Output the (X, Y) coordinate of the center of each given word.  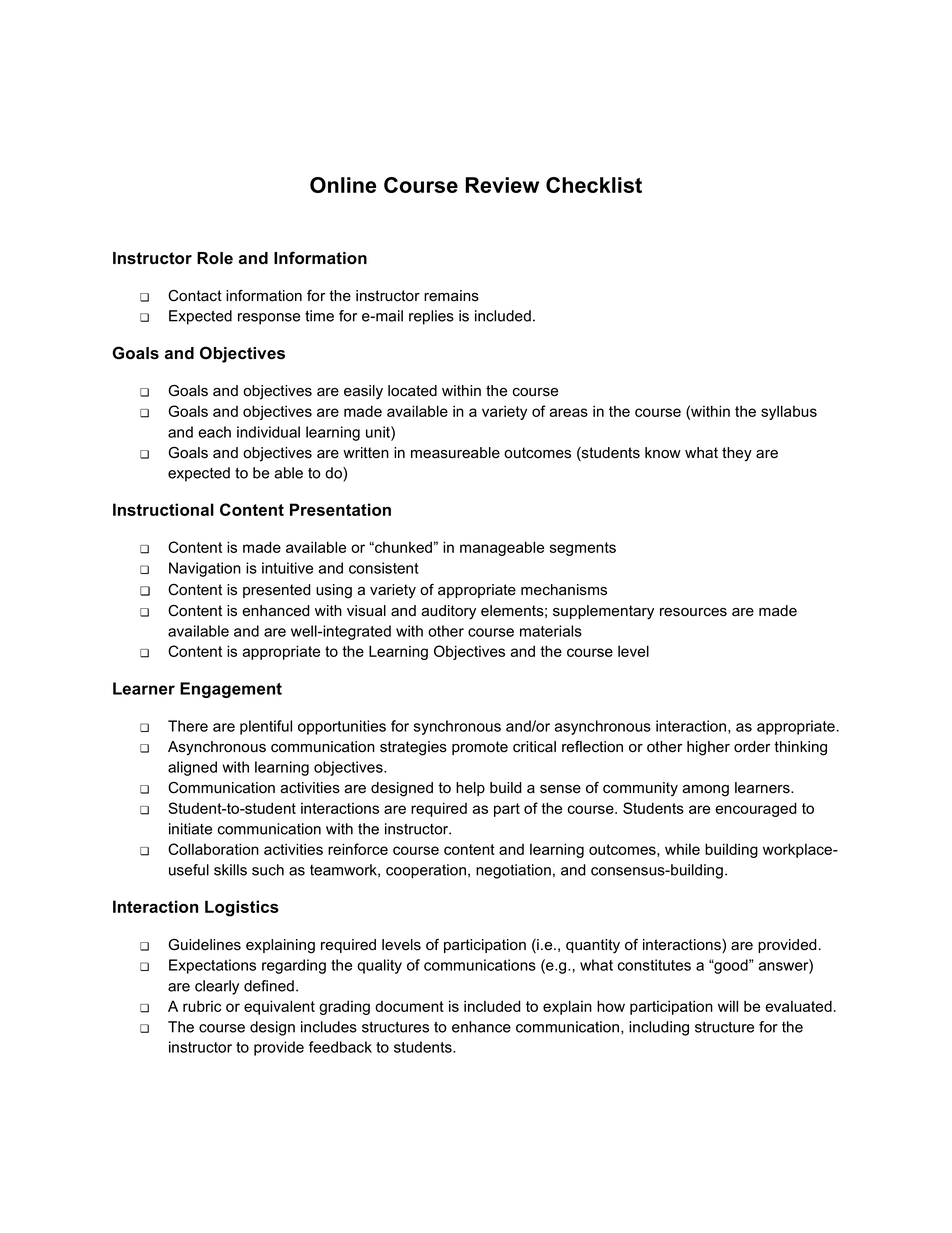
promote (480, 748)
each (214, 432)
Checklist (594, 185)
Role (215, 258)
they (737, 454)
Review (502, 185)
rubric (202, 1006)
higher (708, 748)
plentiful (266, 727)
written (366, 453)
